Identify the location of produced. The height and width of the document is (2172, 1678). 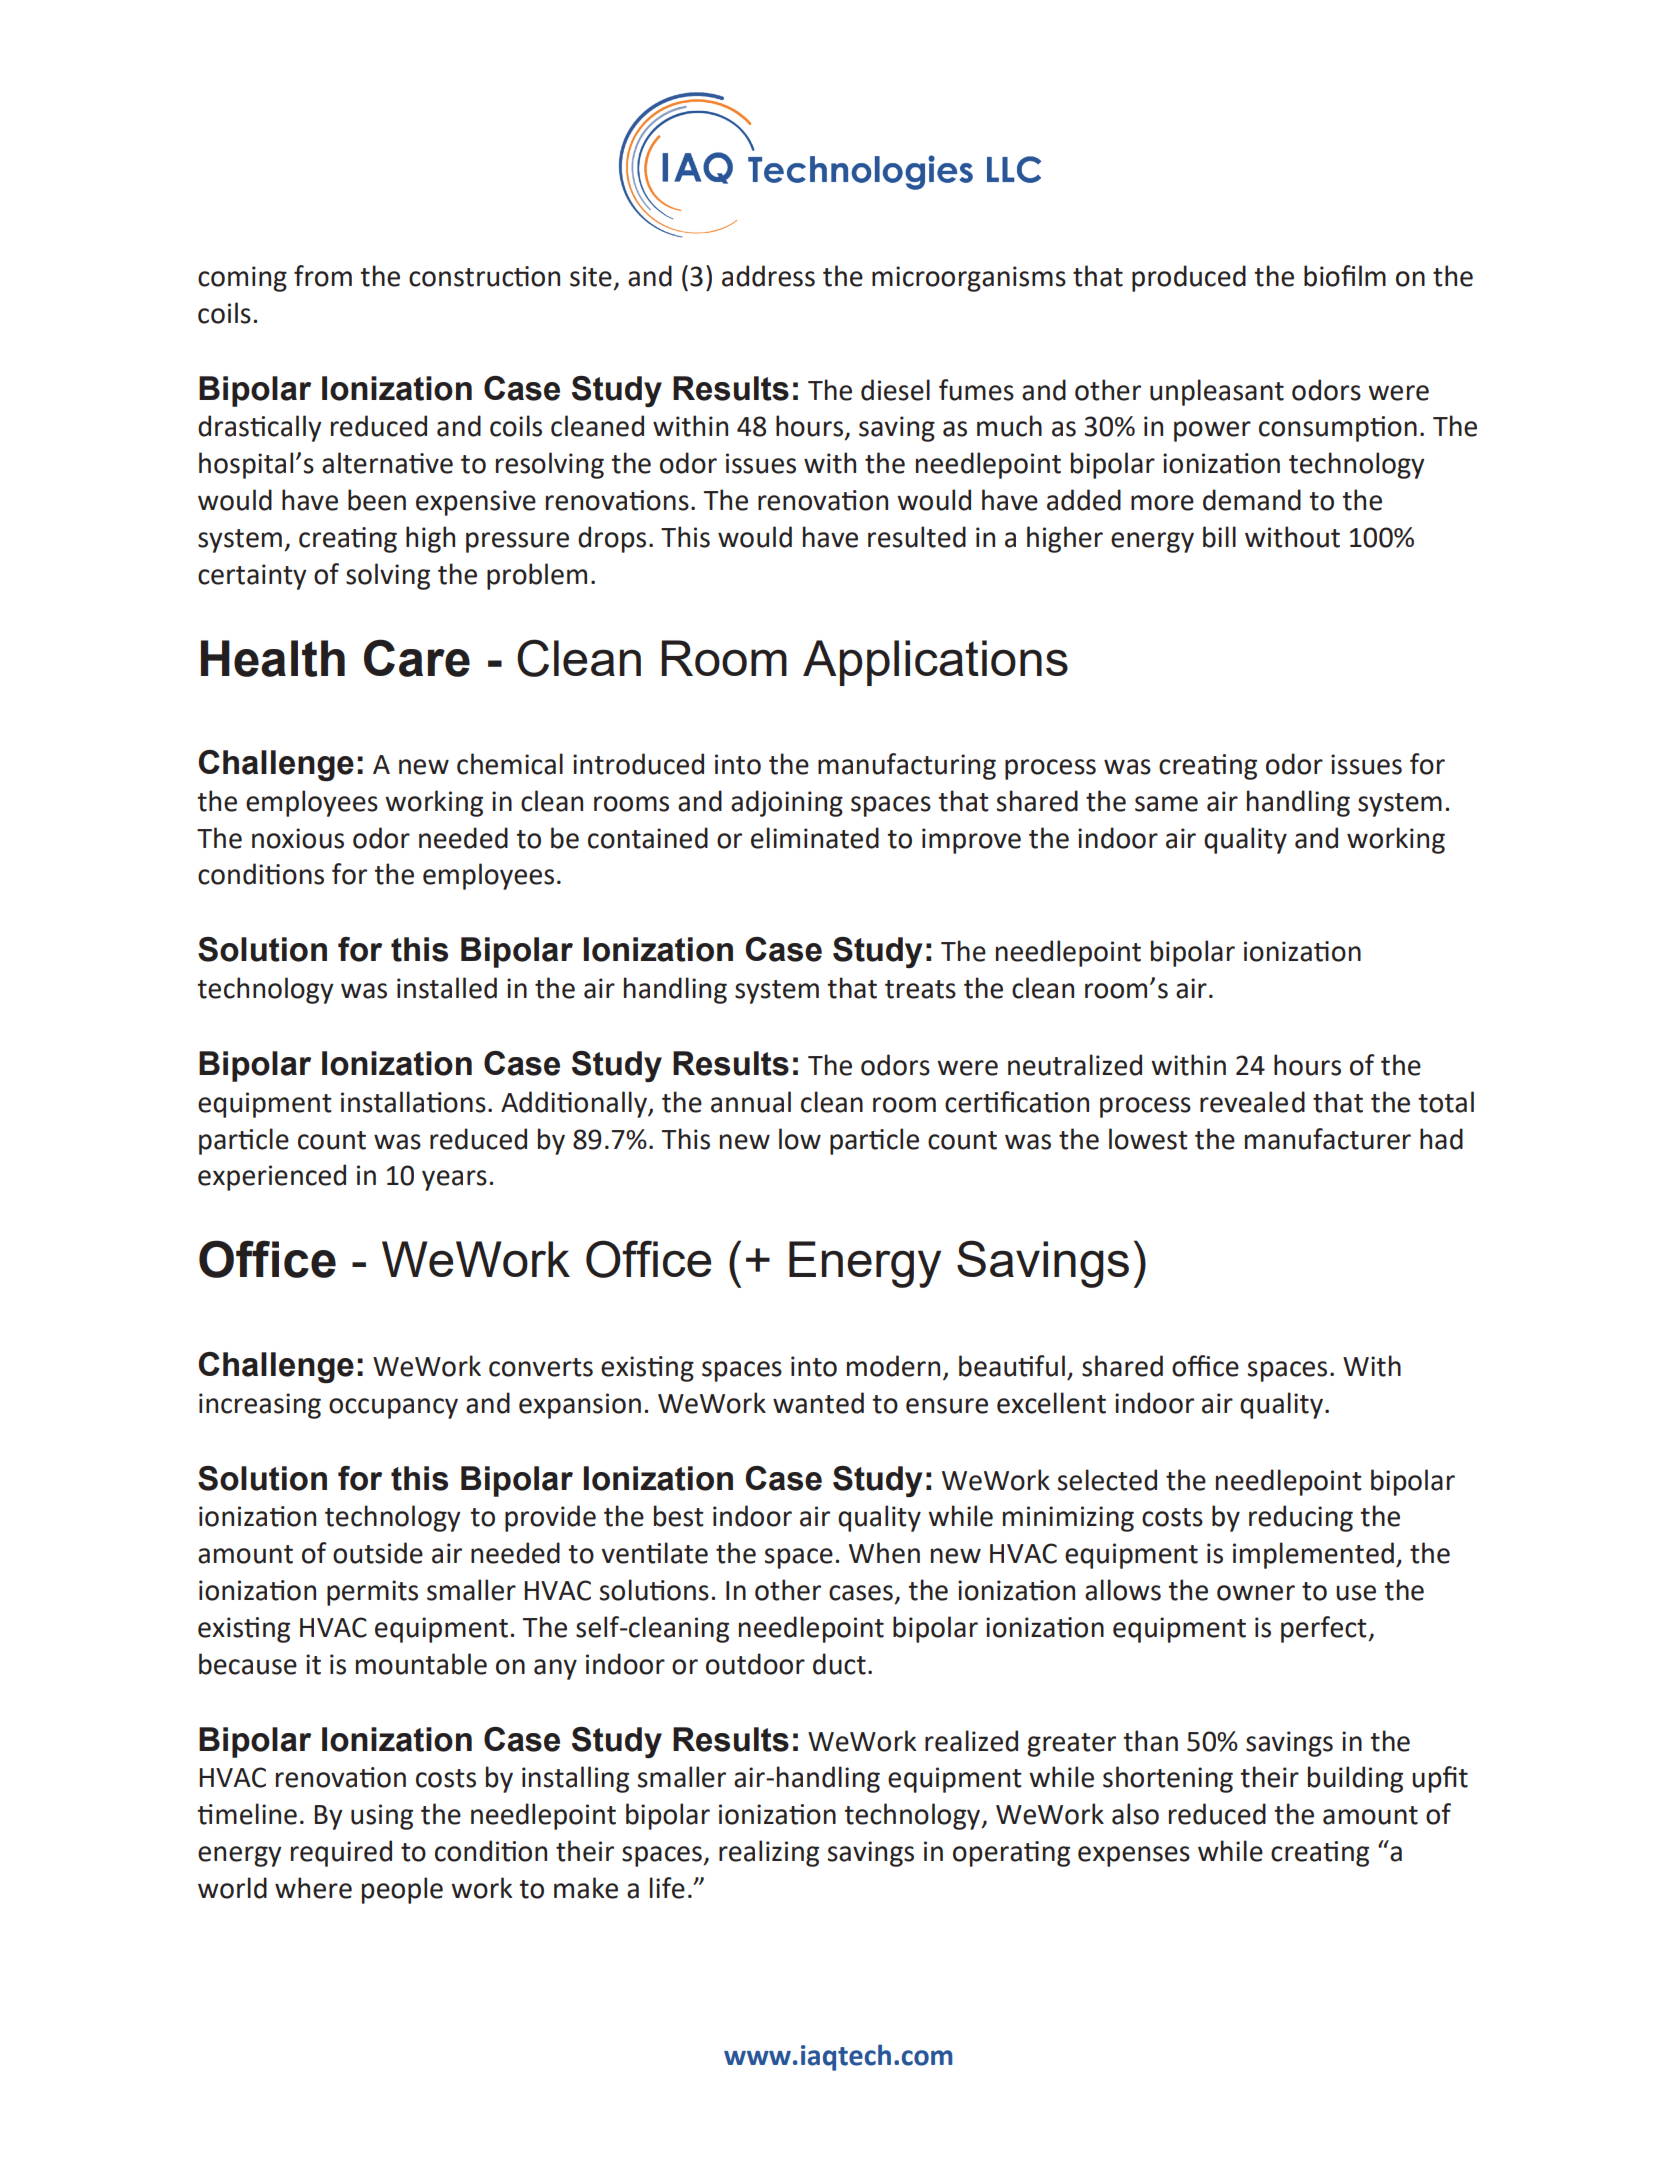
(1189, 278).
